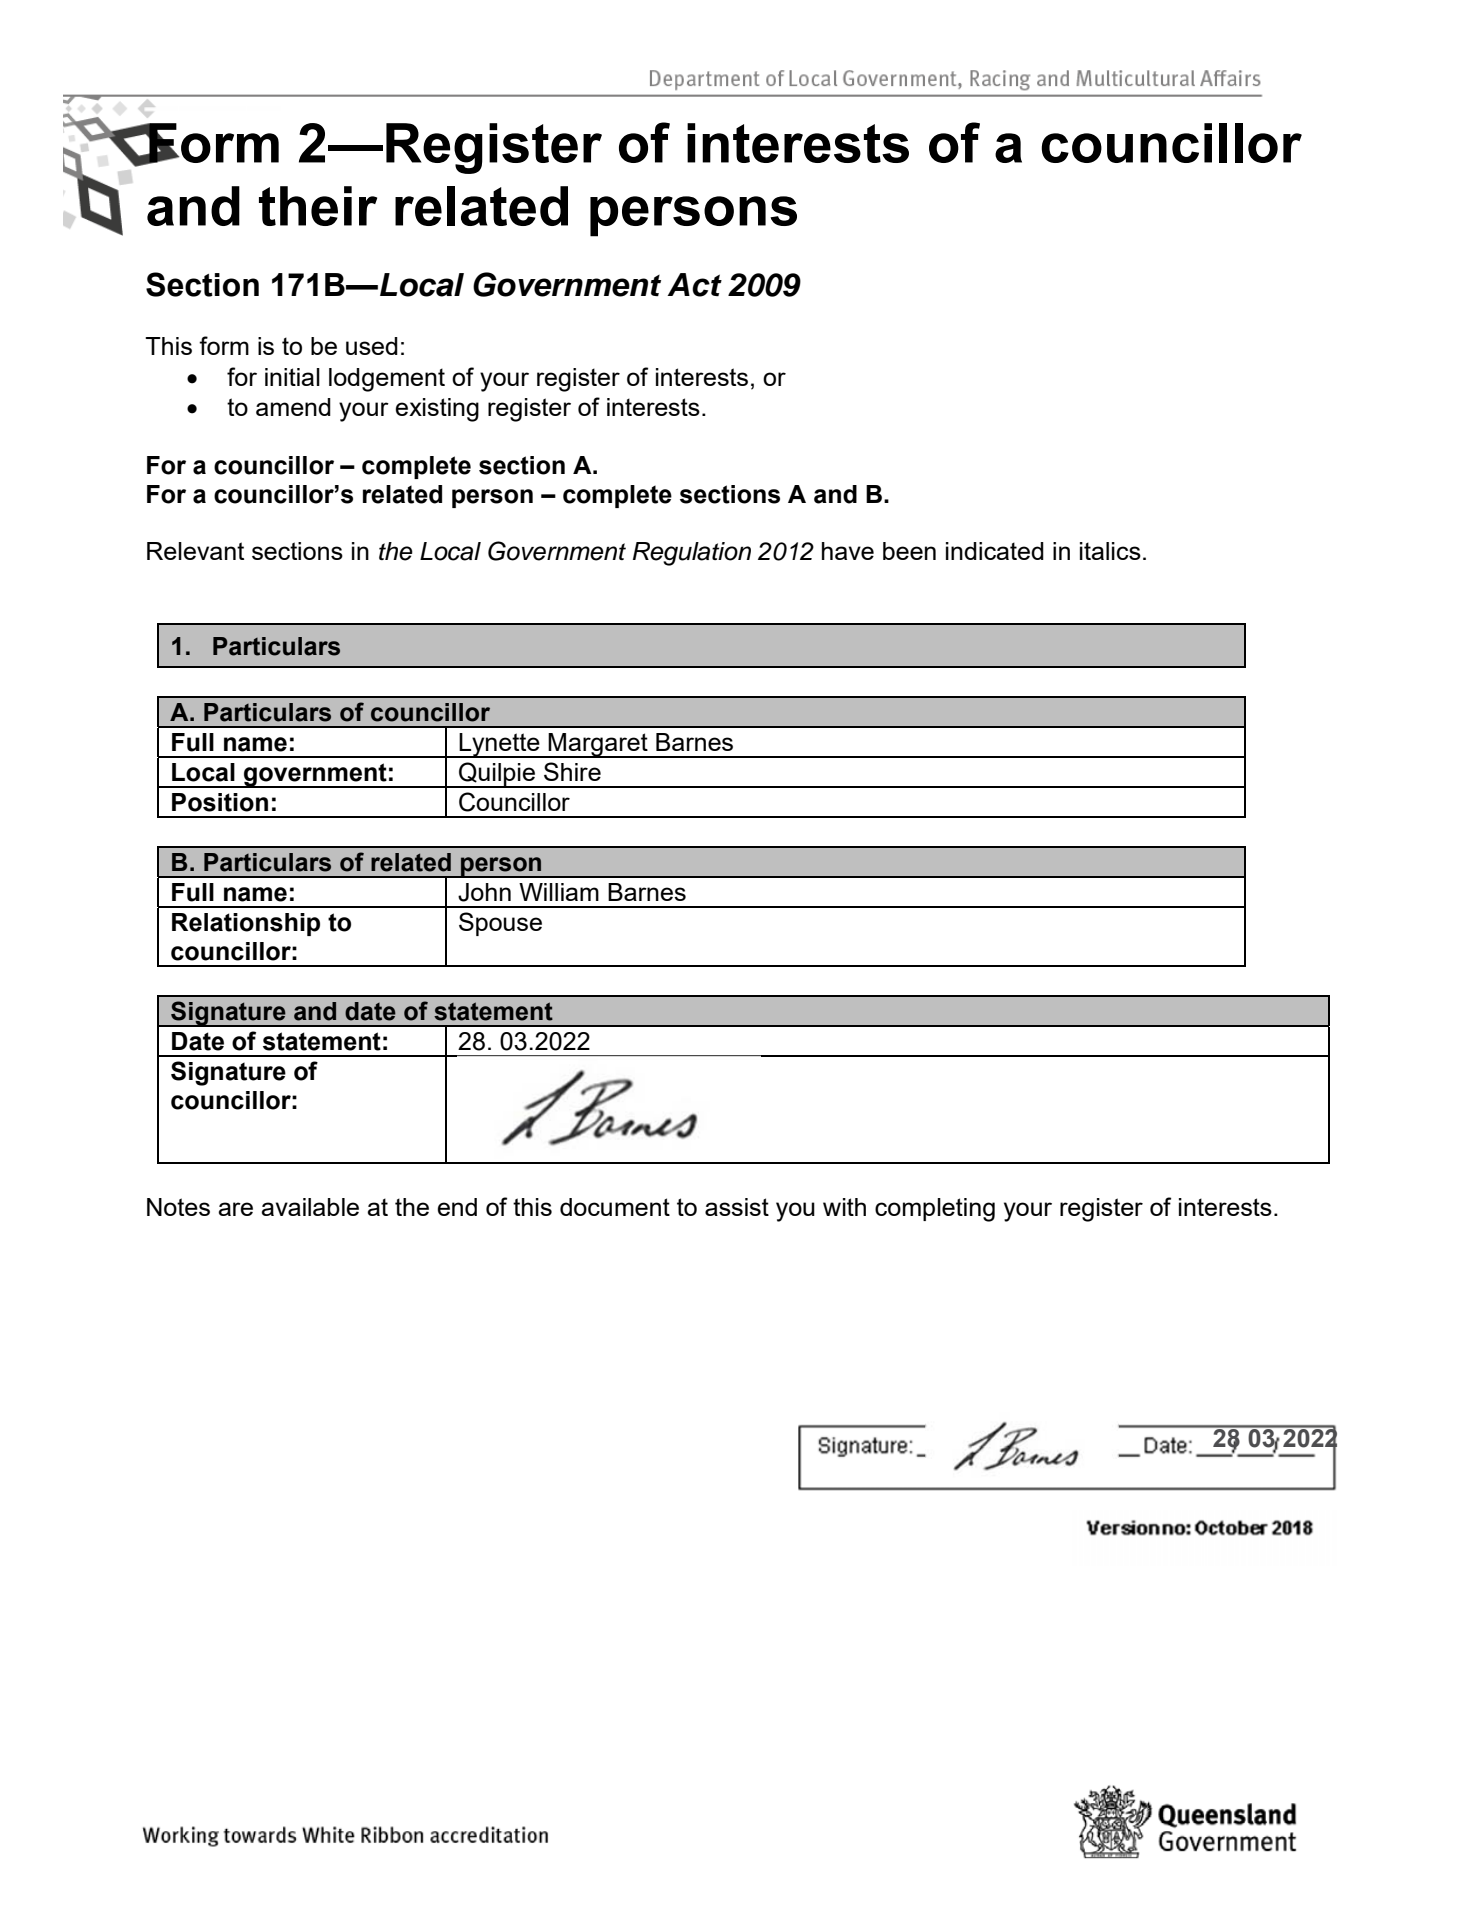  What do you see at coordinates (692, 554) in the screenshot?
I see `Regulation` at bounding box center [692, 554].
